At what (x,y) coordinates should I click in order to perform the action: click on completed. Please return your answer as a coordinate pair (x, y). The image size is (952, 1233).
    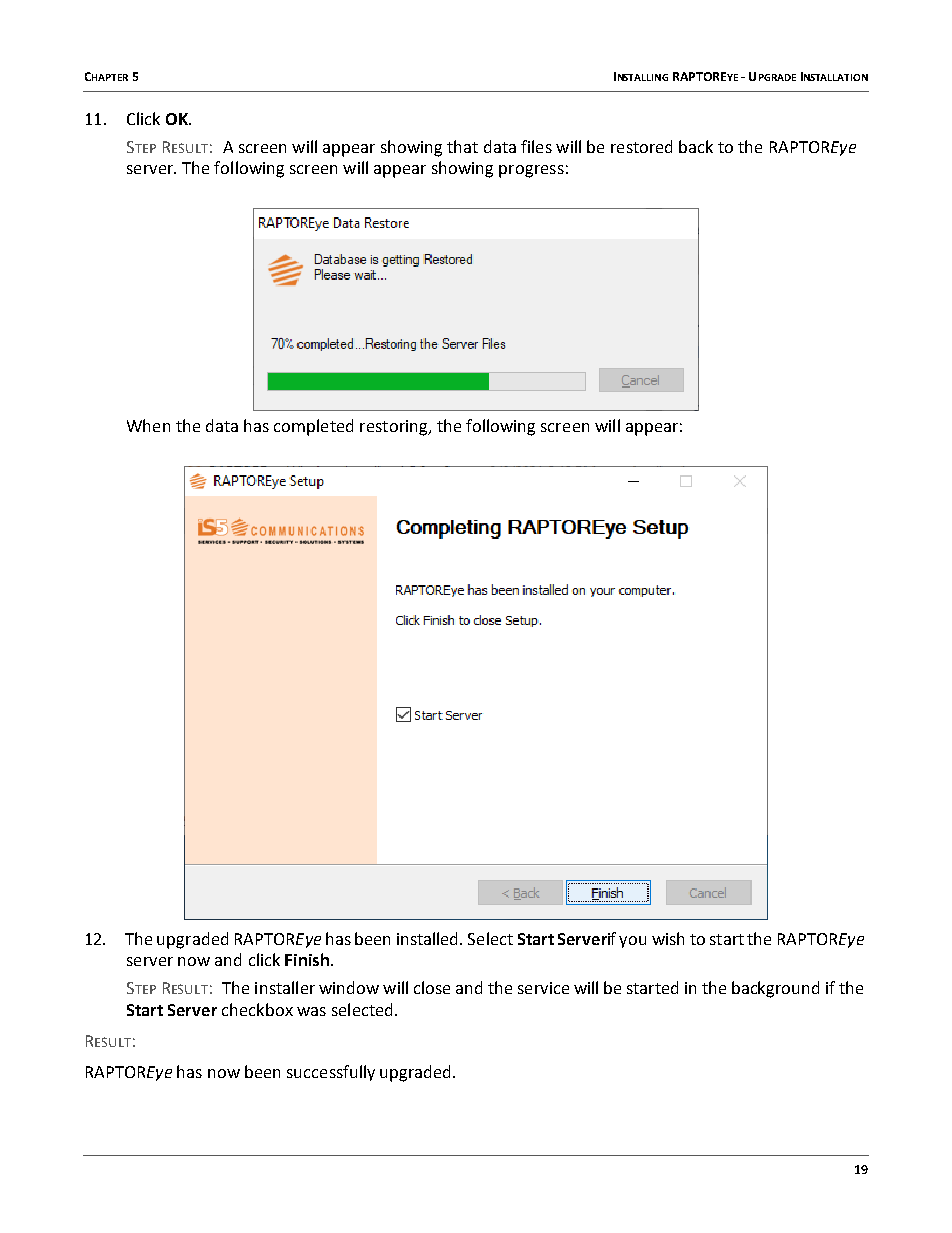
    Looking at the image, I should click on (313, 427).
